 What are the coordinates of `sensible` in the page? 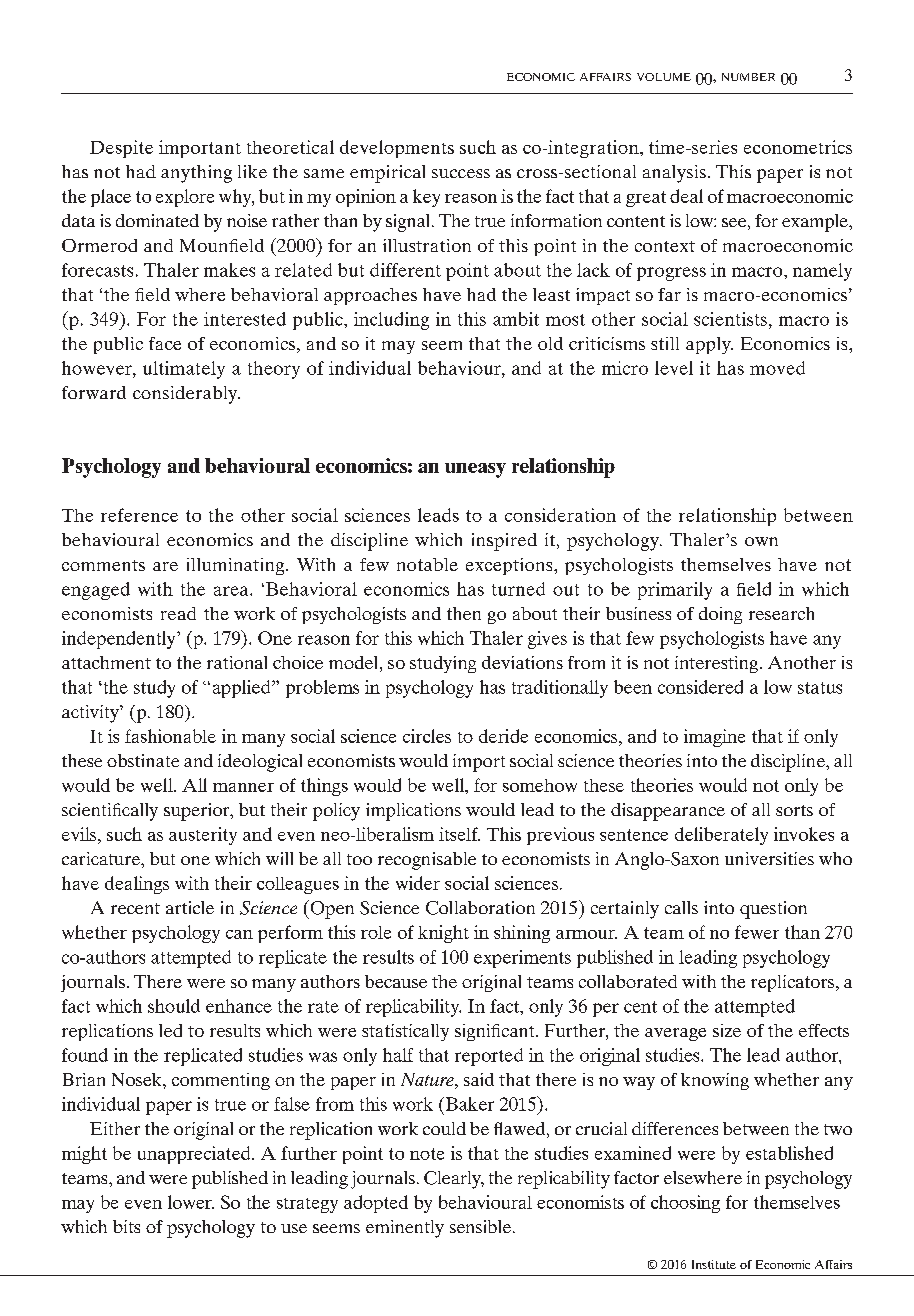 It's located at (482, 1226).
